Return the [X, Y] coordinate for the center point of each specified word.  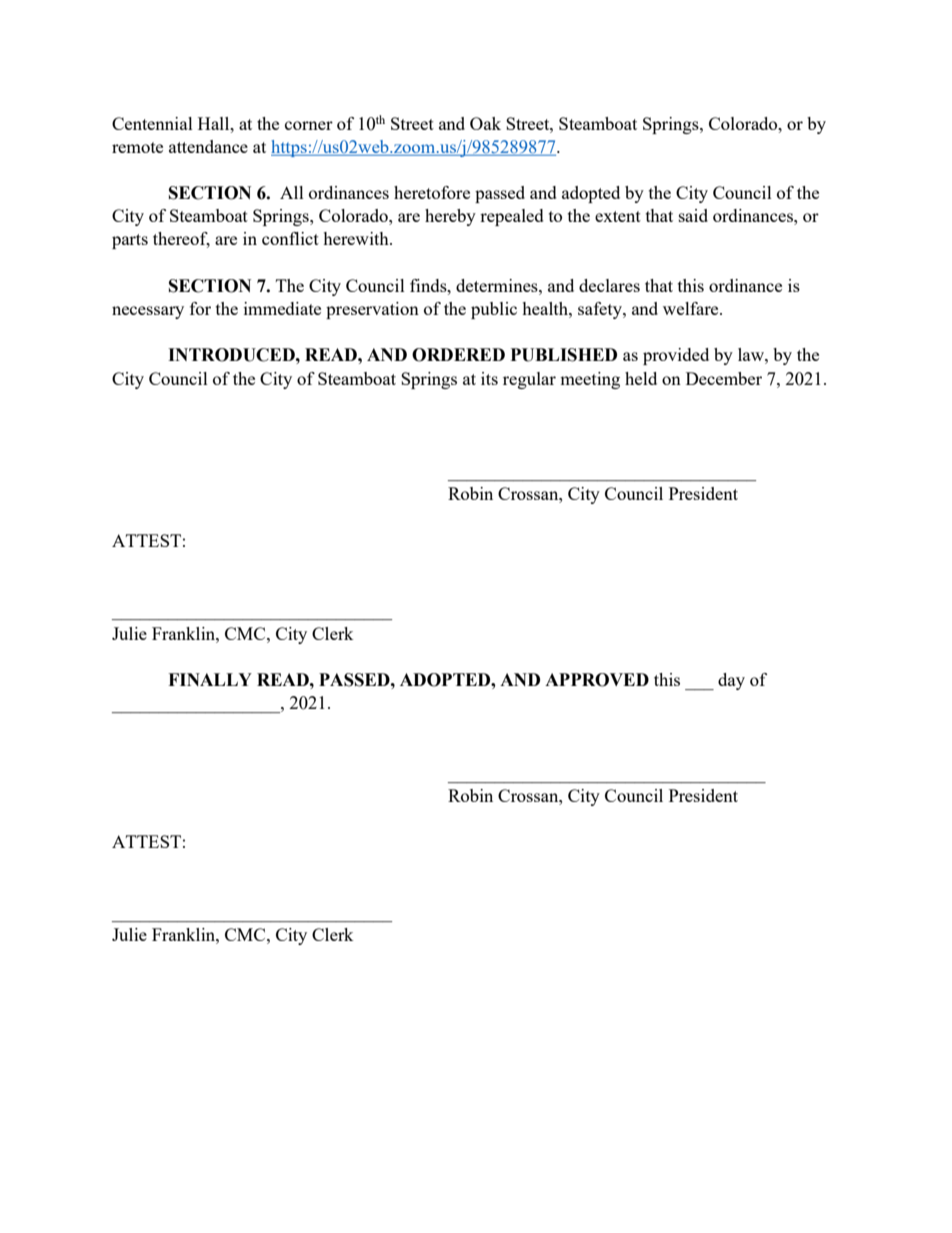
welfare [692, 308]
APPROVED [597, 680]
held [641, 378]
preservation [372, 310]
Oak [485, 123]
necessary [148, 312]
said [693, 215]
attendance [208, 146]
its [489, 378]
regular [529, 380]
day [731, 681]
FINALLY [210, 679]
